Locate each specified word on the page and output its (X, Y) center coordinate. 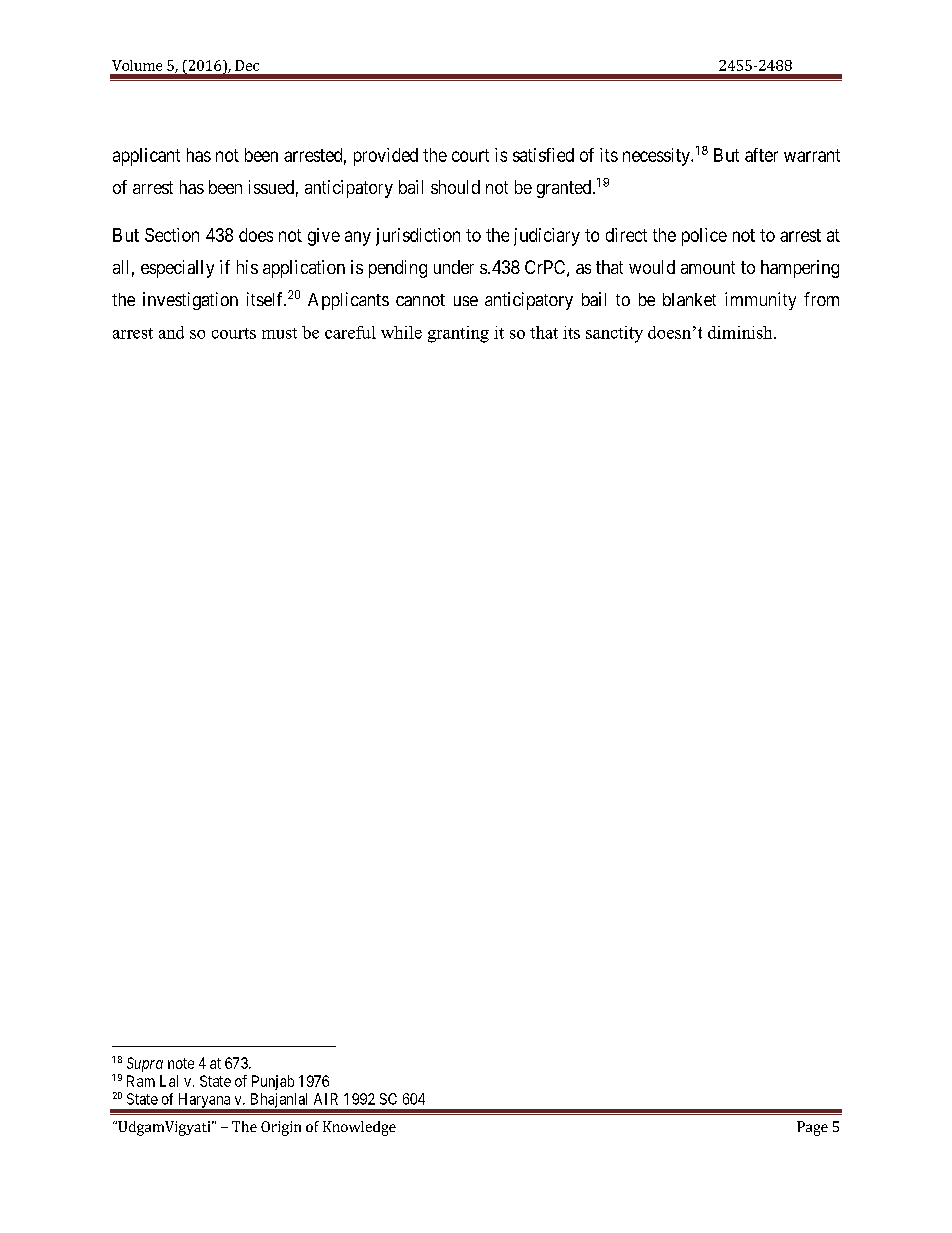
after (761, 155)
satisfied (543, 155)
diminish (741, 332)
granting (458, 334)
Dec (247, 65)
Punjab (273, 1082)
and (171, 332)
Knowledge (359, 1128)
